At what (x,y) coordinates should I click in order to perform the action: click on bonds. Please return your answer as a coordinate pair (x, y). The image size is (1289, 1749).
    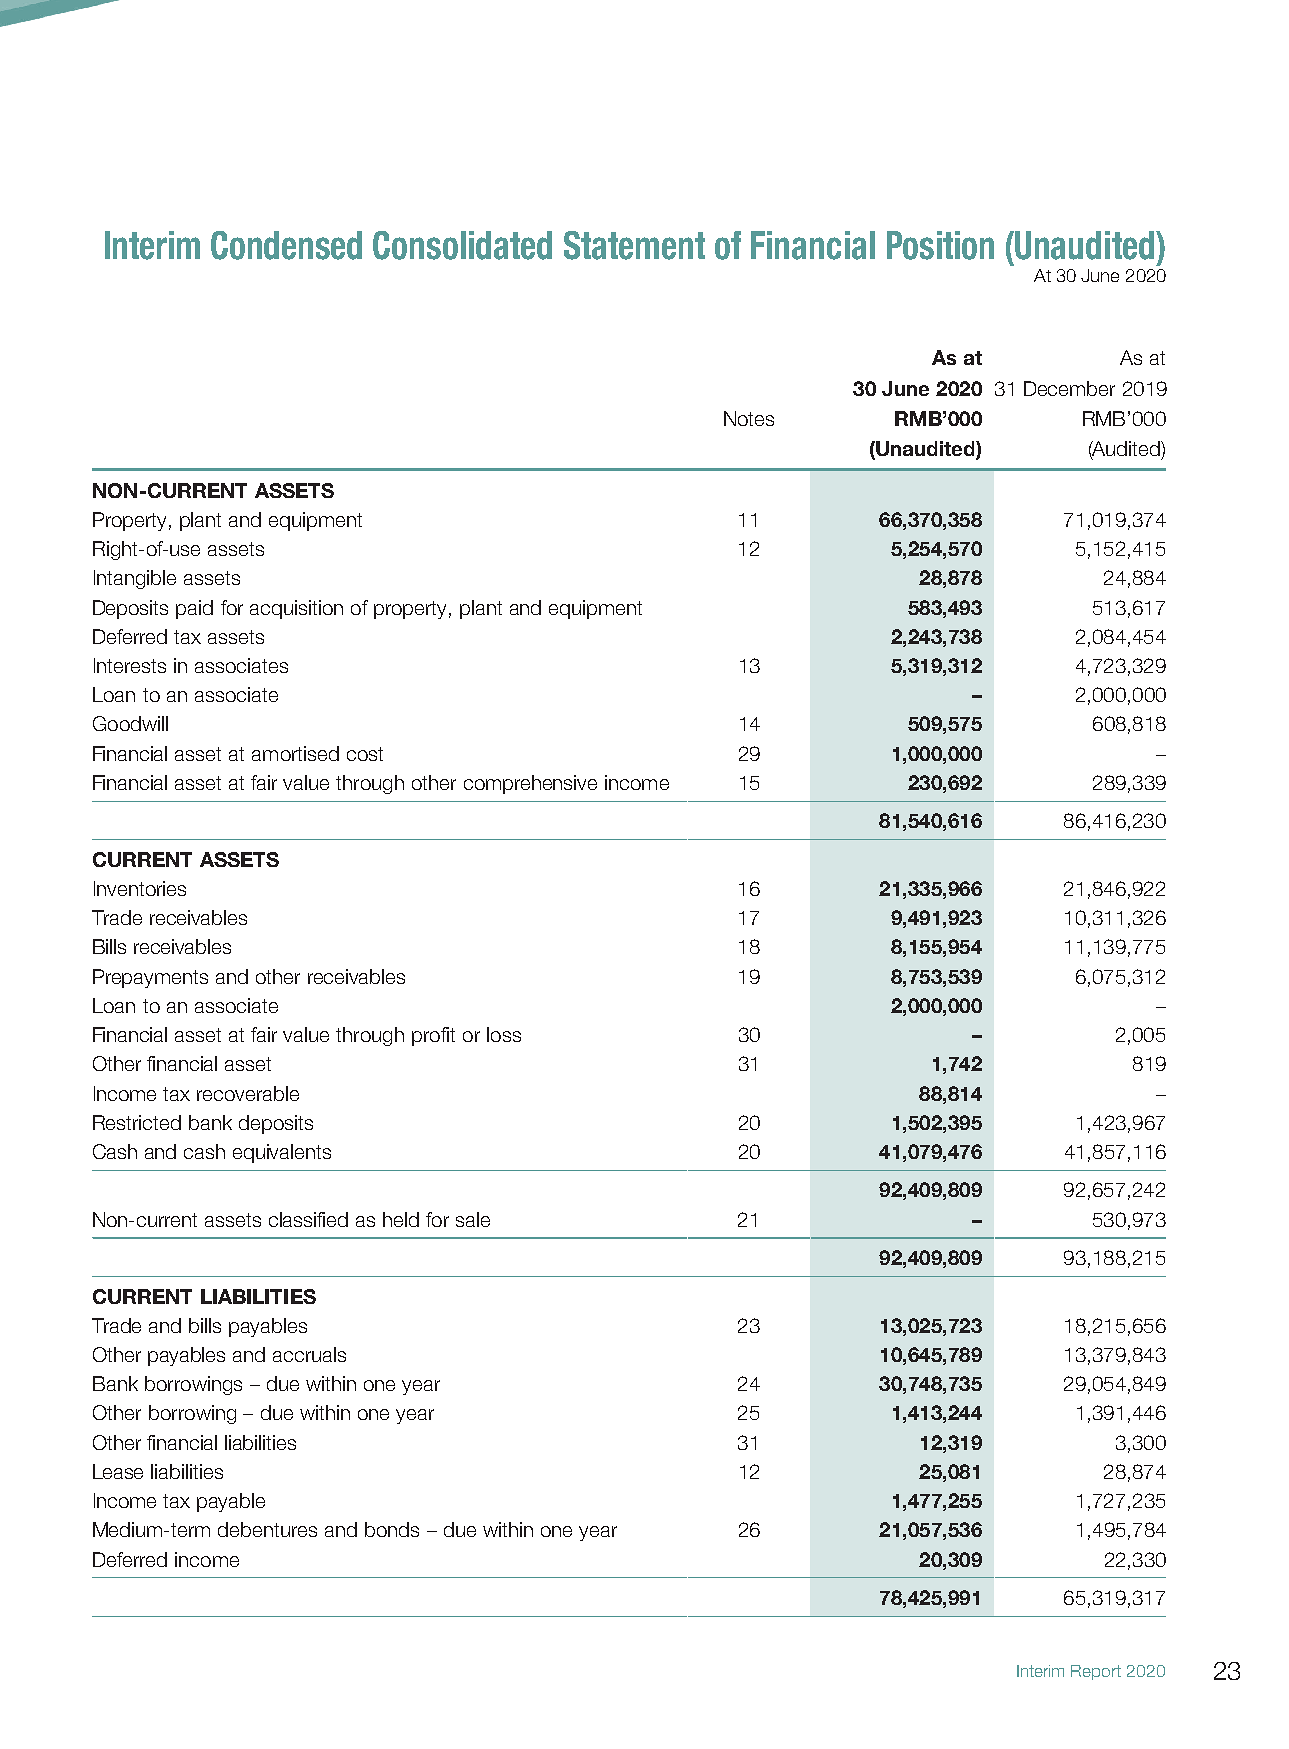
    Looking at the image, I should click on (392, 1529).
